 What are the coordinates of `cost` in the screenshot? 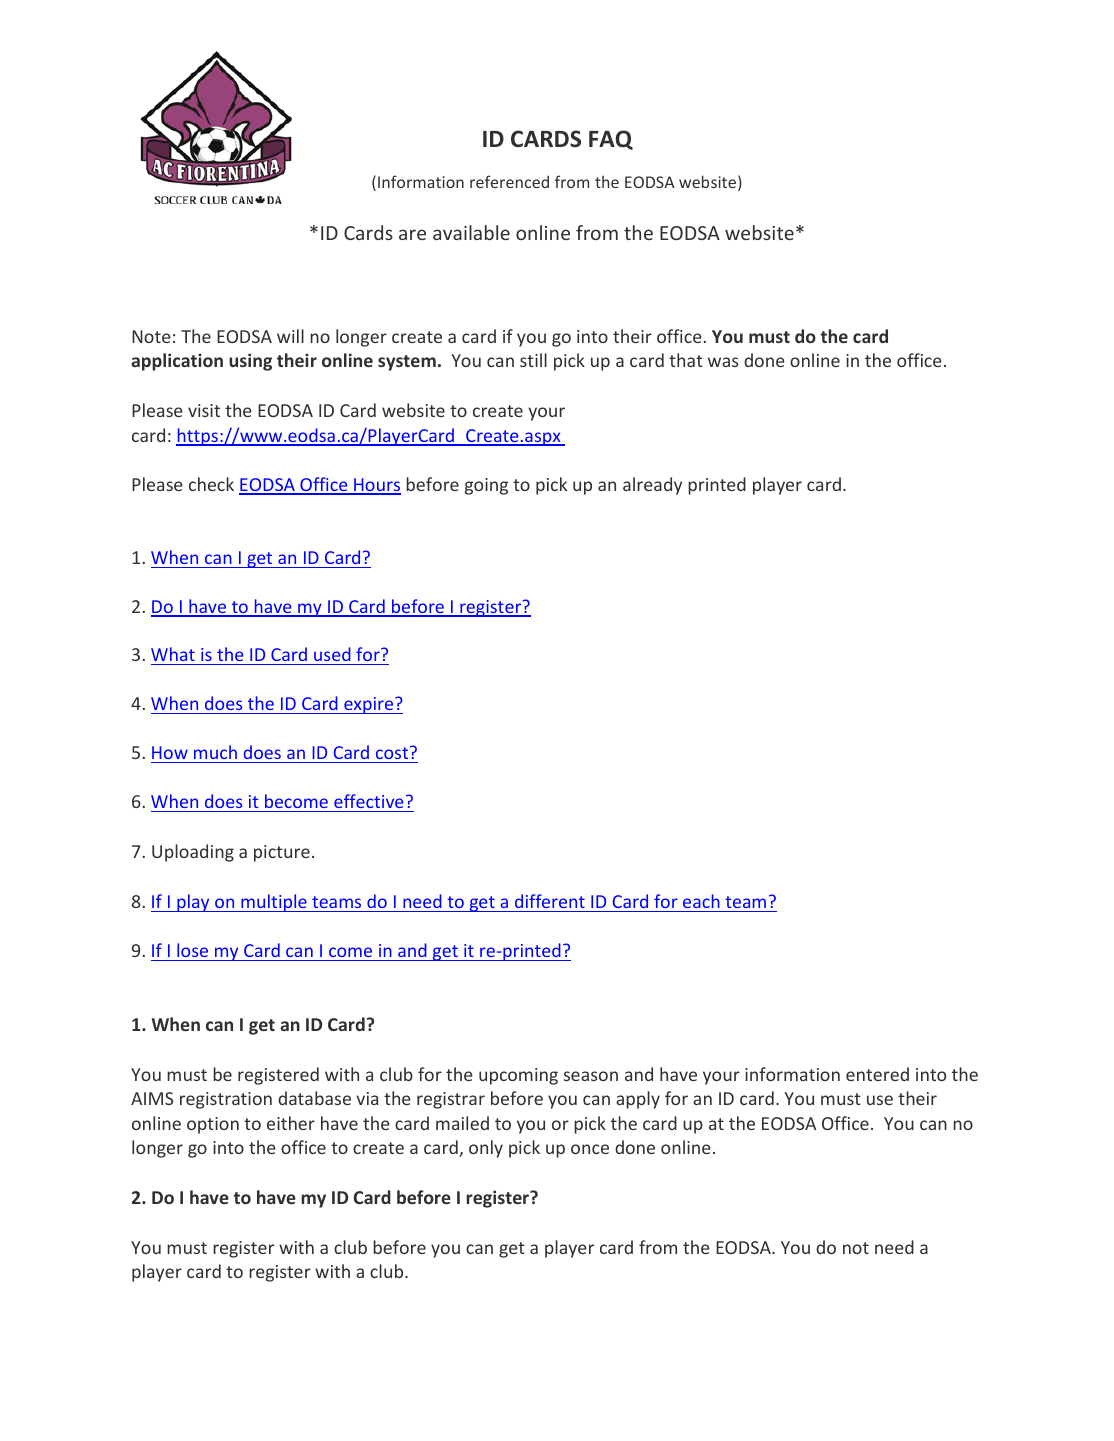 It's located at (393, 752).
